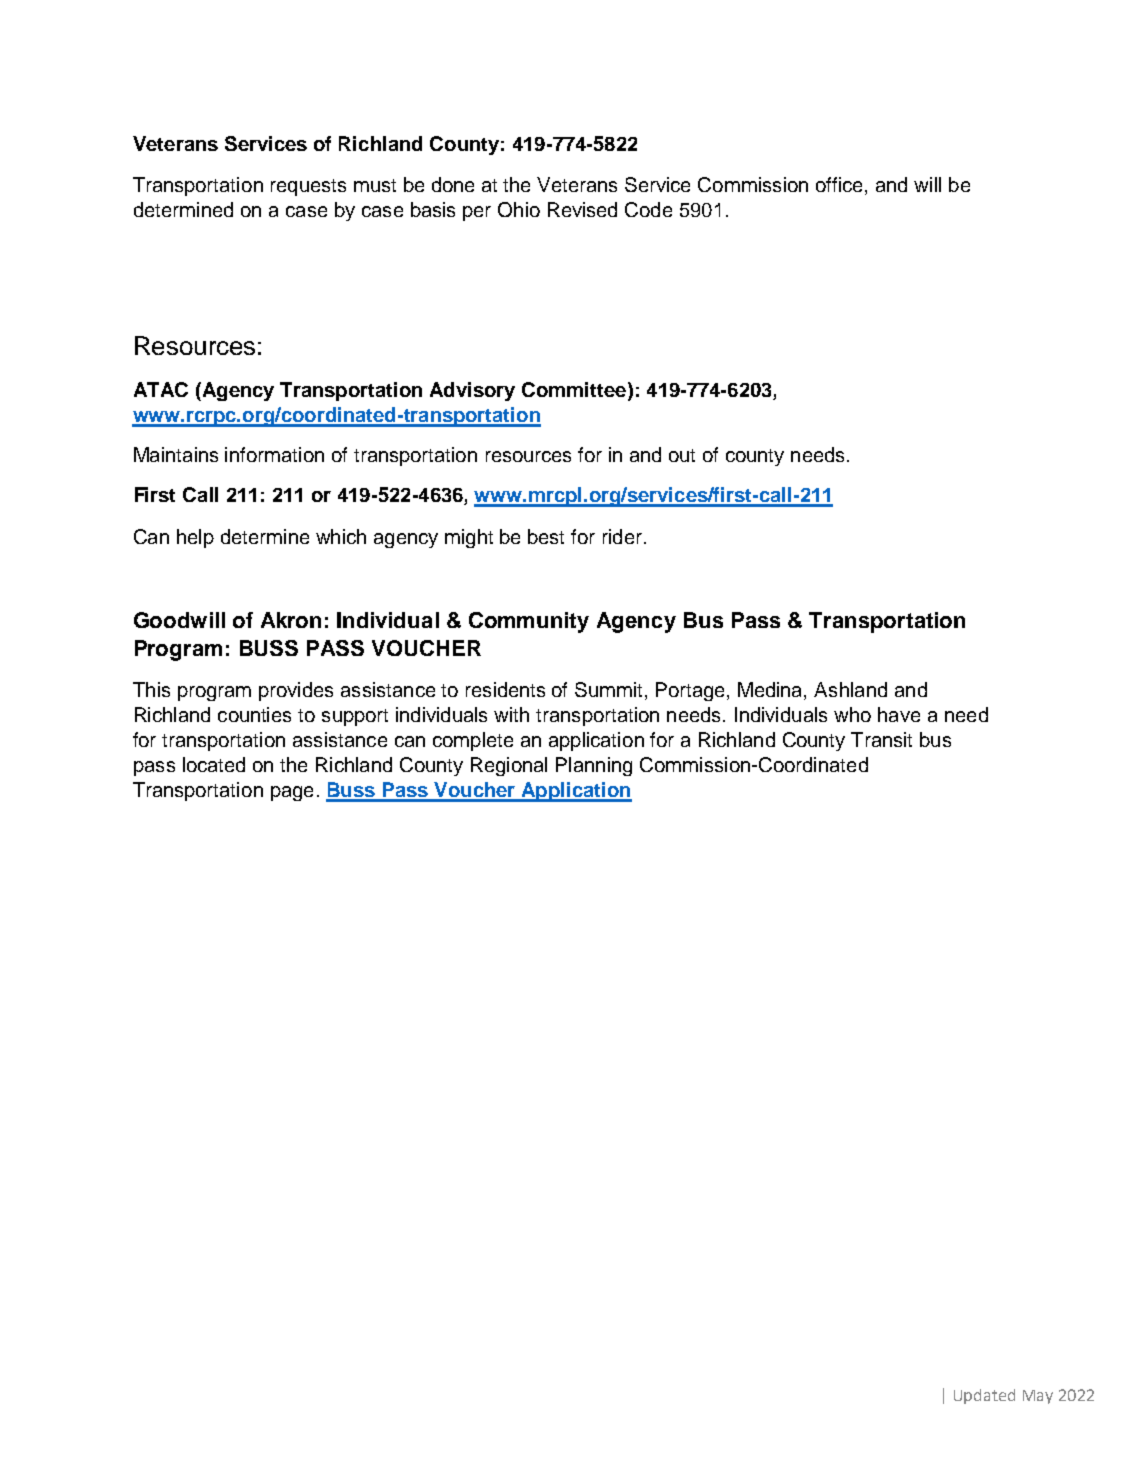 The height and width of the page is (1461, 1129). I want to click on have, so click(899, 714).
